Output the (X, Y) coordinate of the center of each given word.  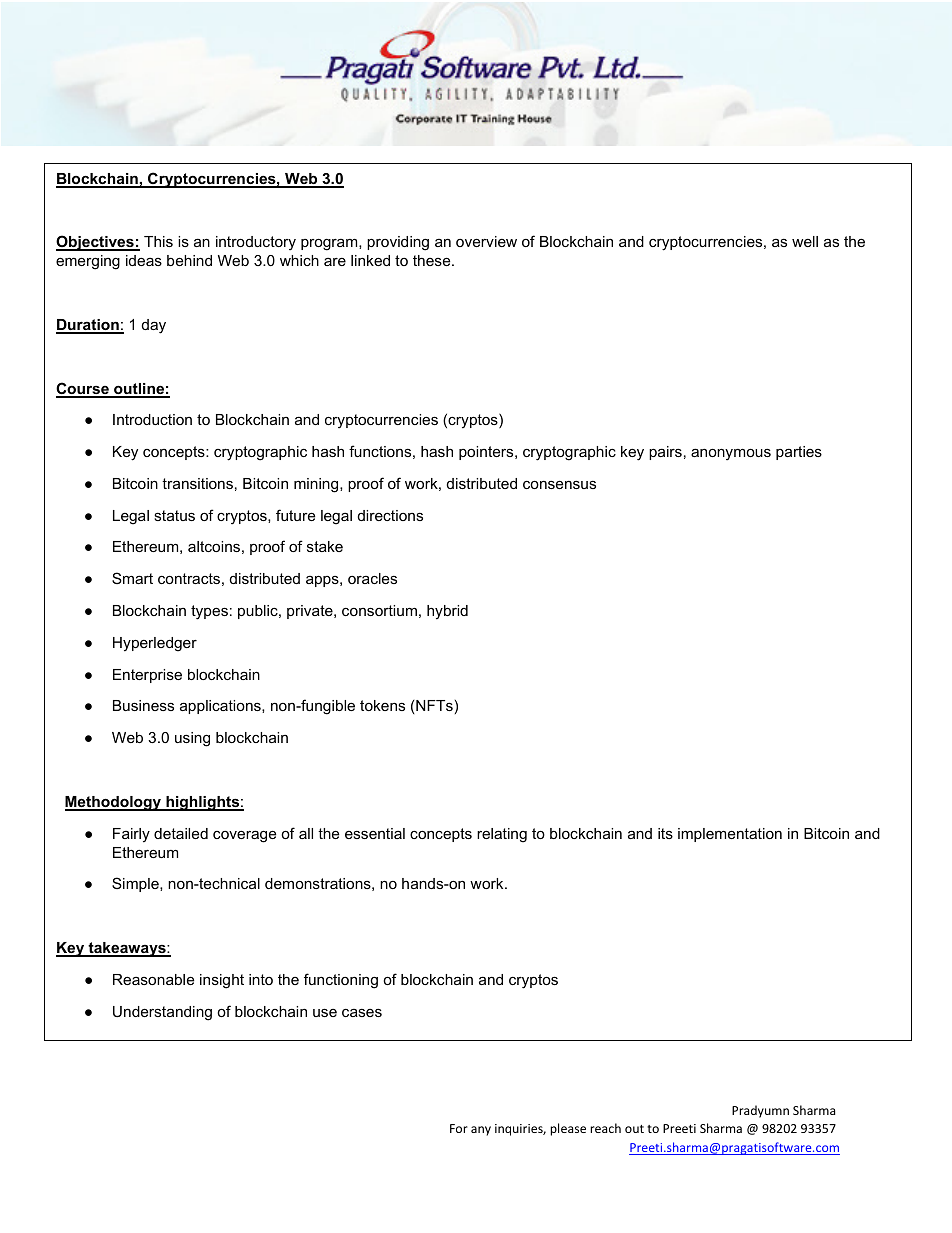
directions (390, 515)
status (174, 515)
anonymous (731, 454)
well (805, 241)
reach (605, 1128)
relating (502, 835)
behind (189, 260)
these (433, 260)
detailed (181, 833)
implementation (730, 835)
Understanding (162, 1013)
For (459, 1128)
